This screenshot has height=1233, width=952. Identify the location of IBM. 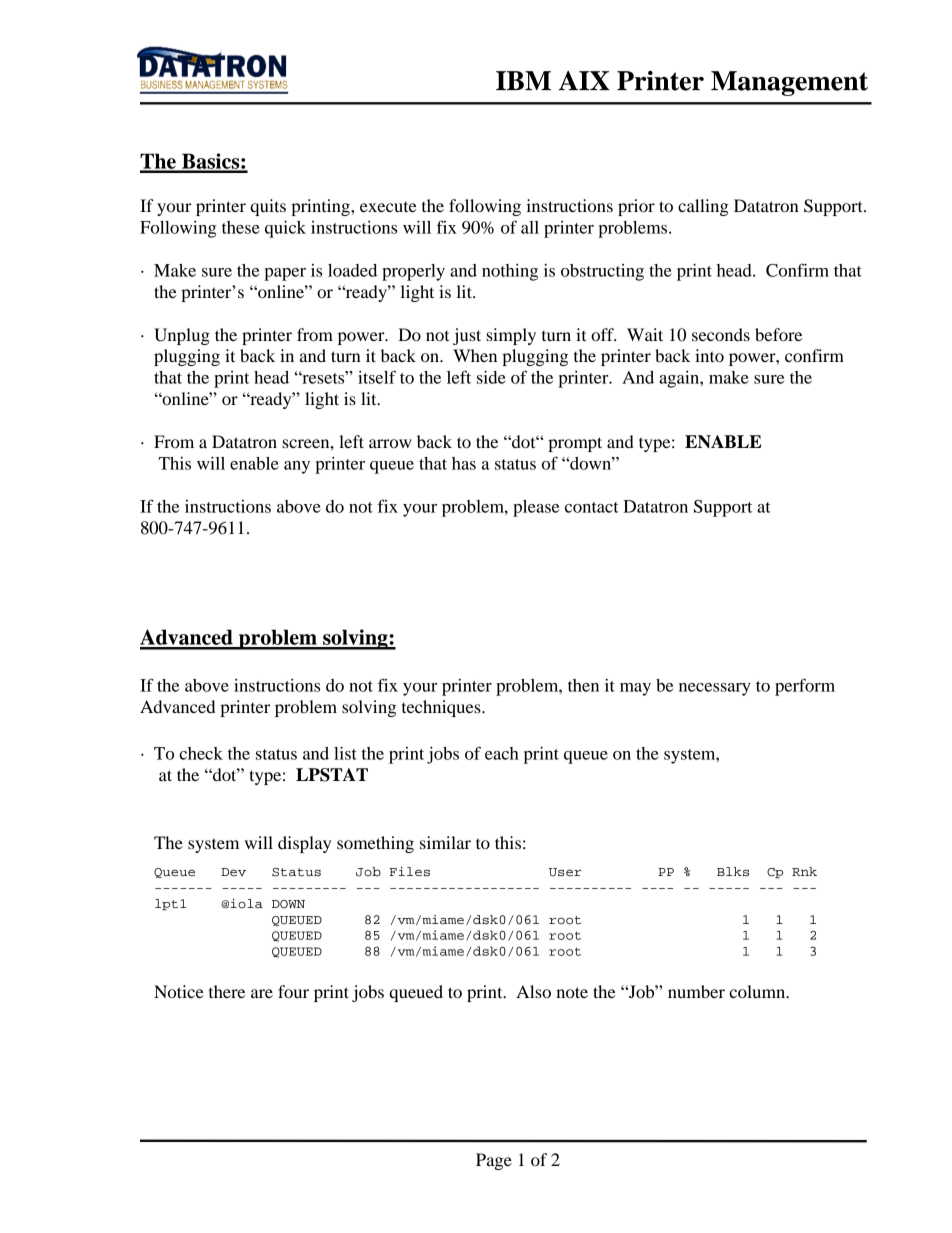
(523, 80).
